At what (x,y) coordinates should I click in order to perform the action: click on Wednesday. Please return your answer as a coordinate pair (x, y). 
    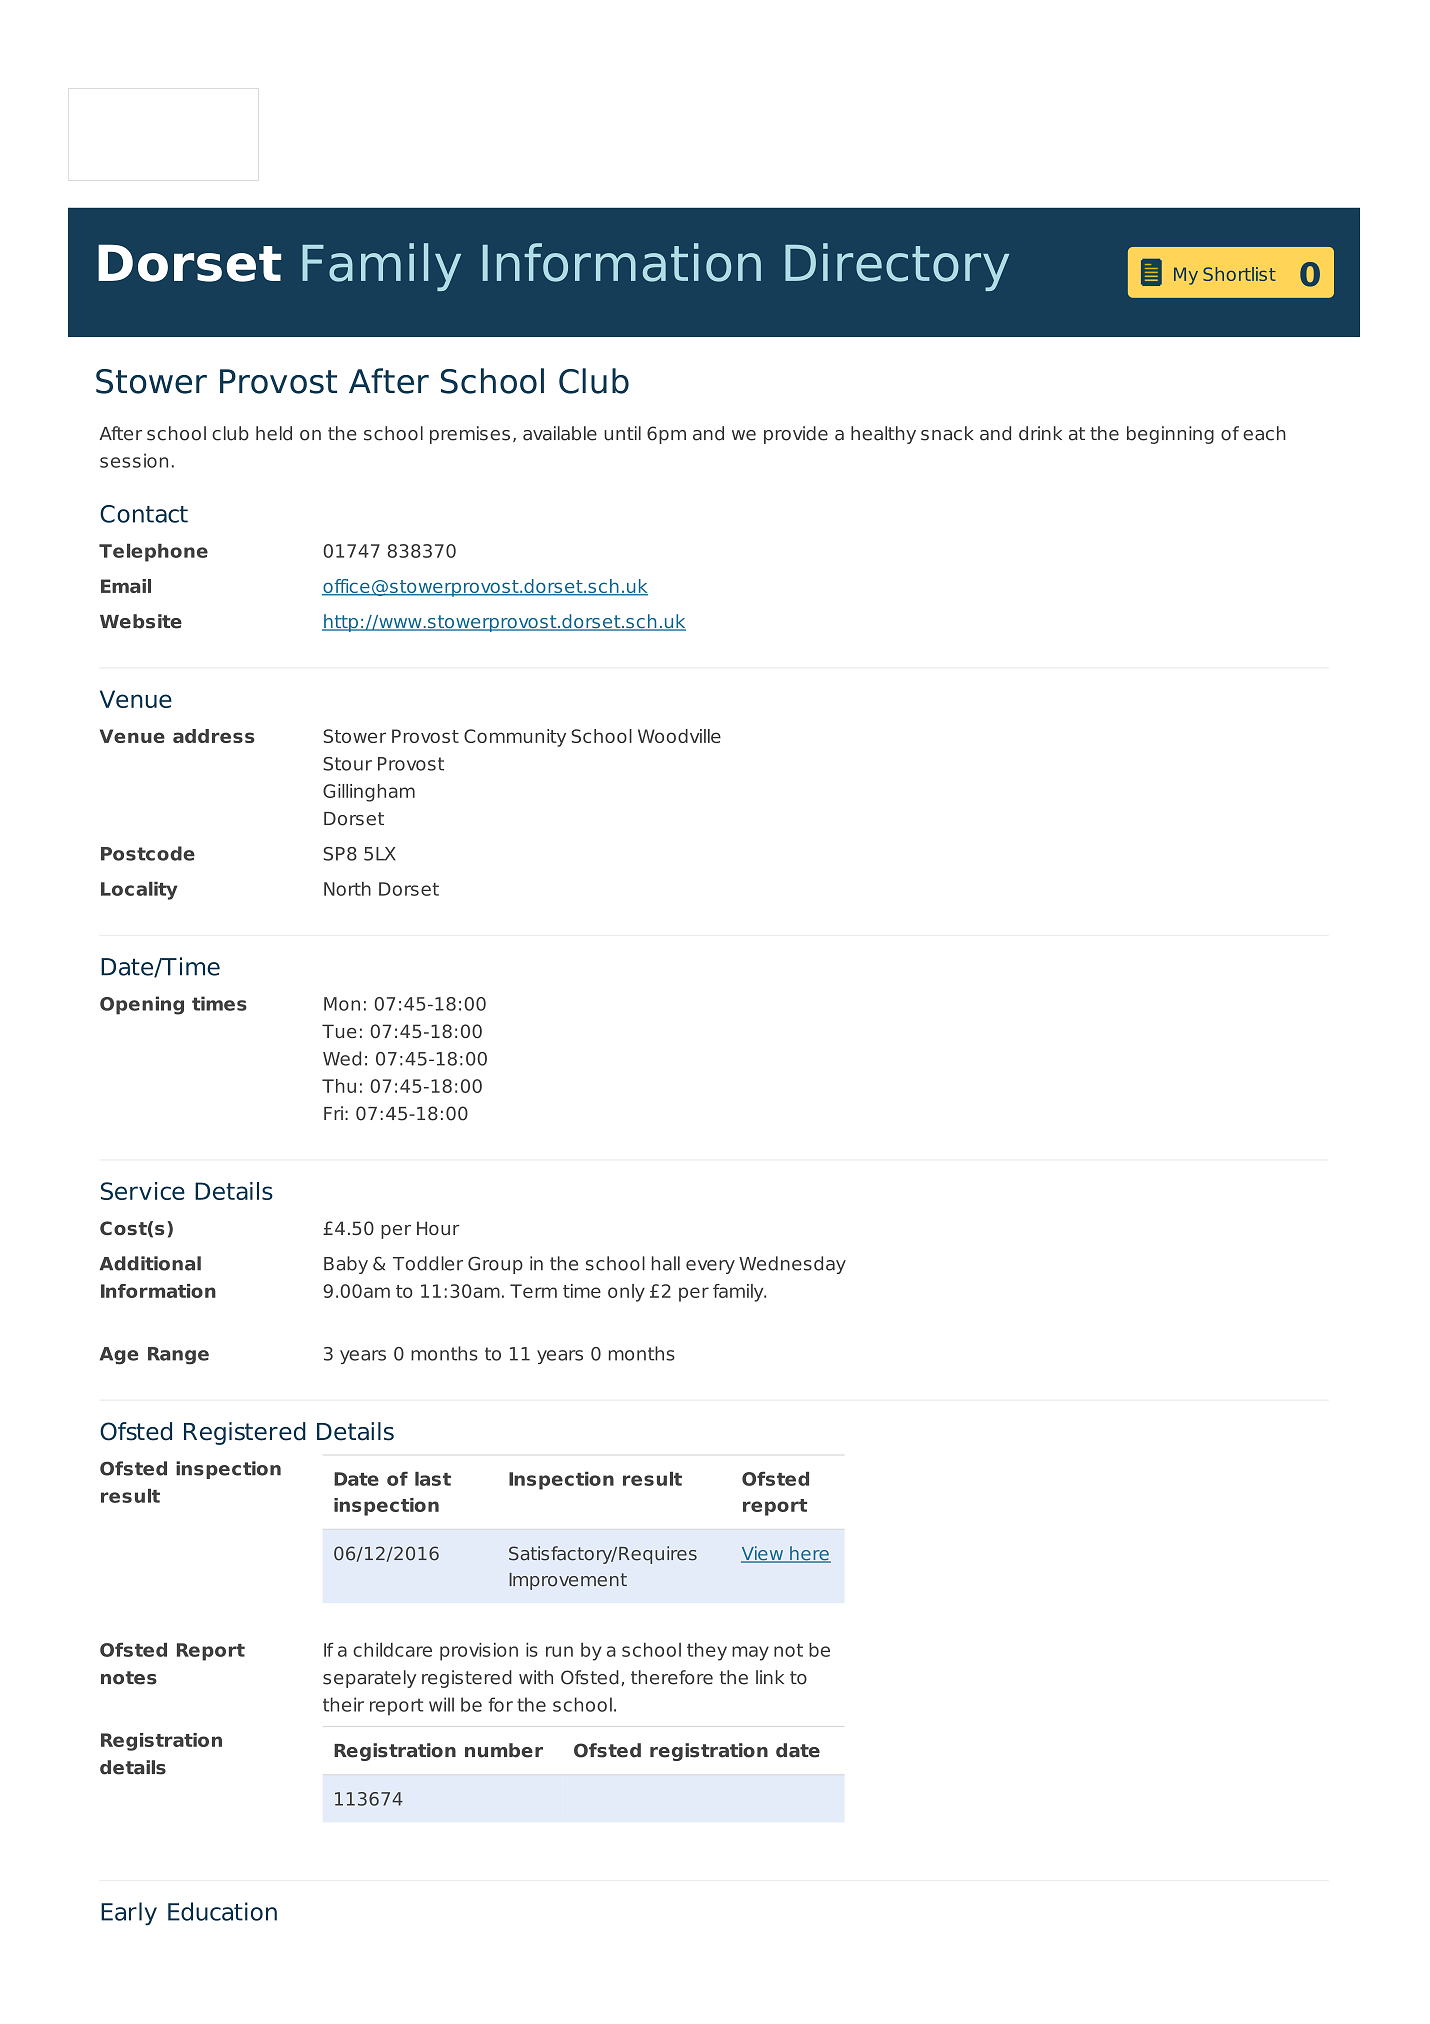
    Looking at the image, I should click on (792, 1265).
